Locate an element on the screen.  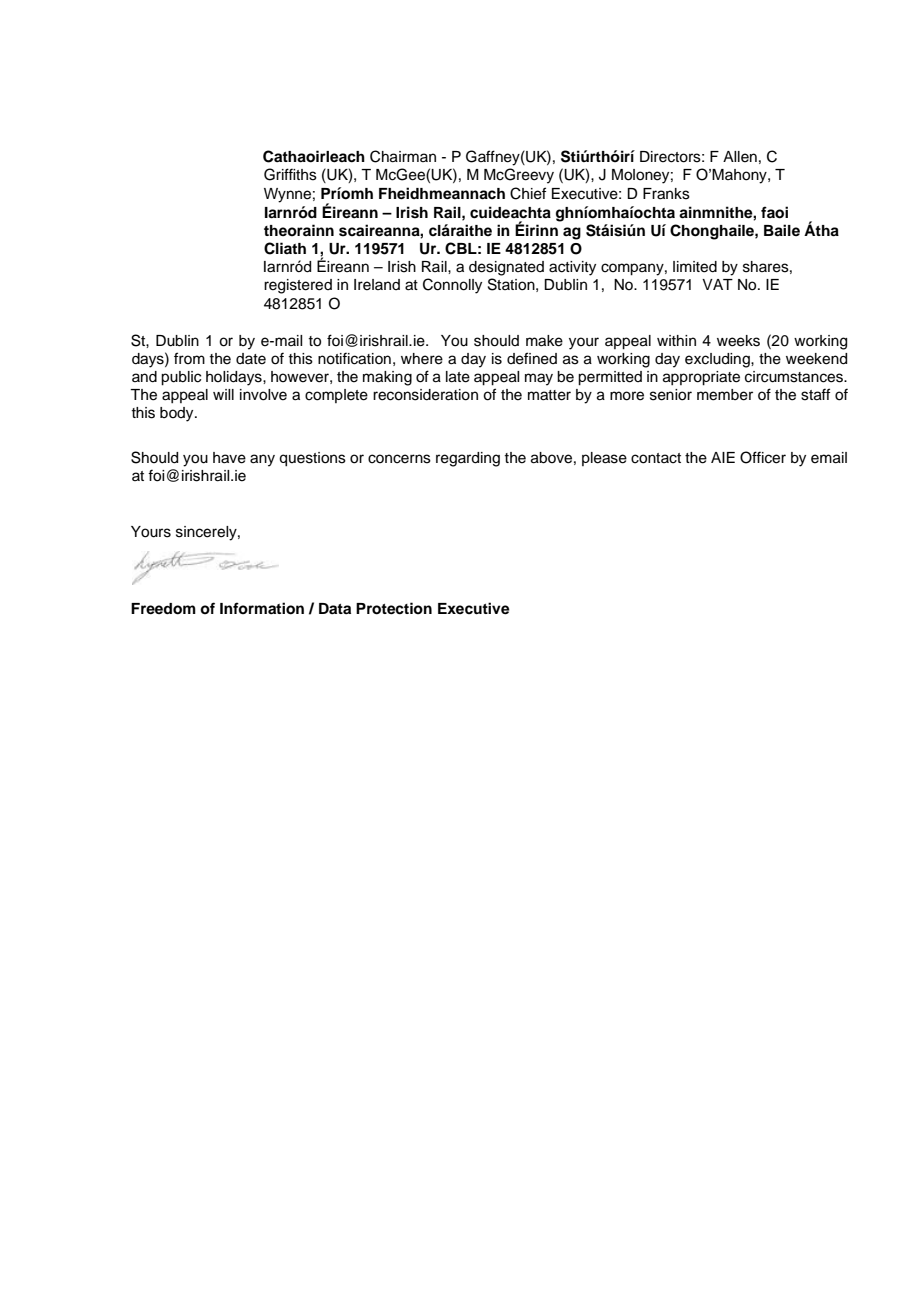
Protection is located at coordinates (394, 608).
